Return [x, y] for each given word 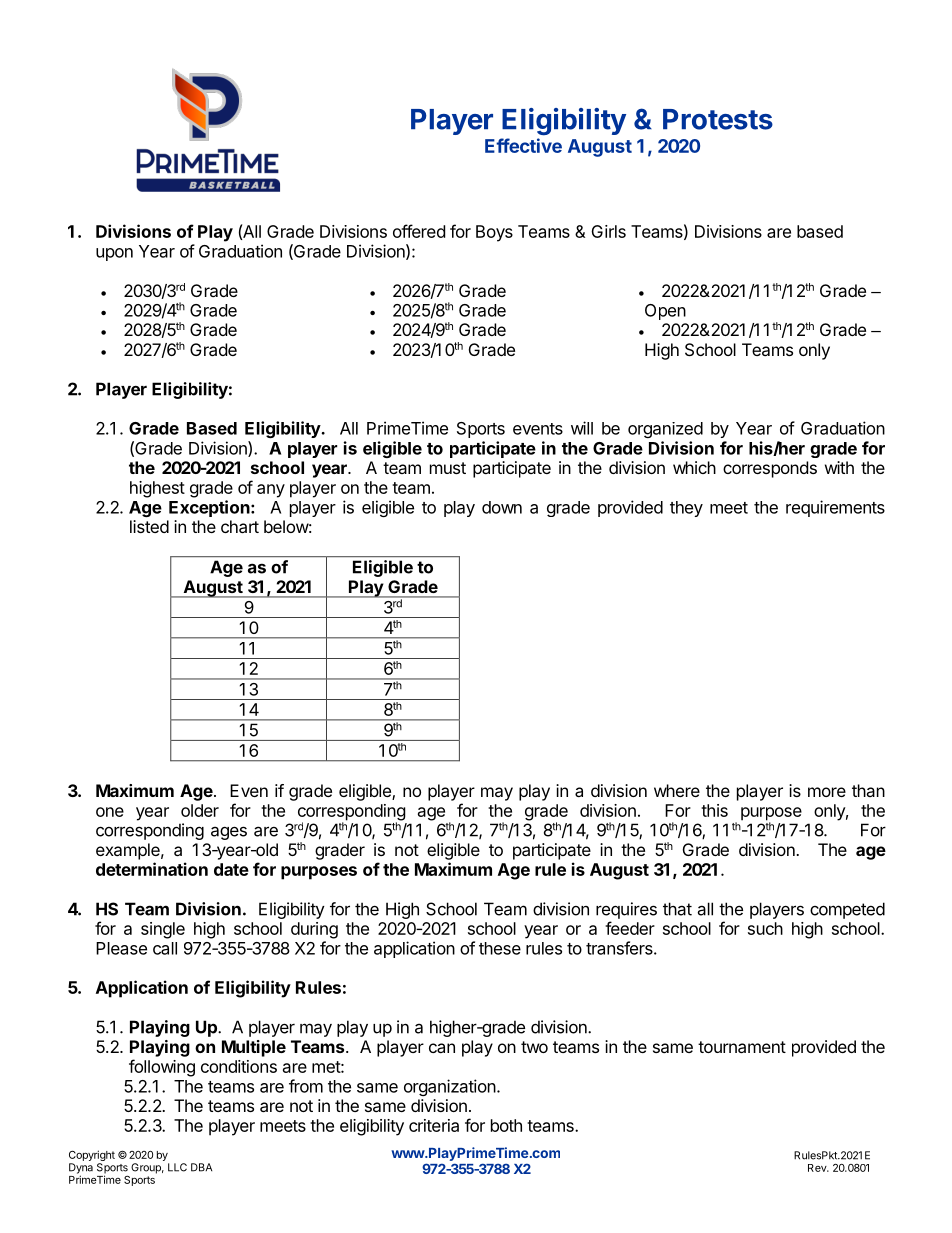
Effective [523, 145]
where [677, 790]
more [827, 792]
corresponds [770, 469]
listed [149, 526]
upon [114, 254]
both [506, 1125]
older [200, 810]
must [448, 468]
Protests [718, 119]
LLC [177, 1167]
